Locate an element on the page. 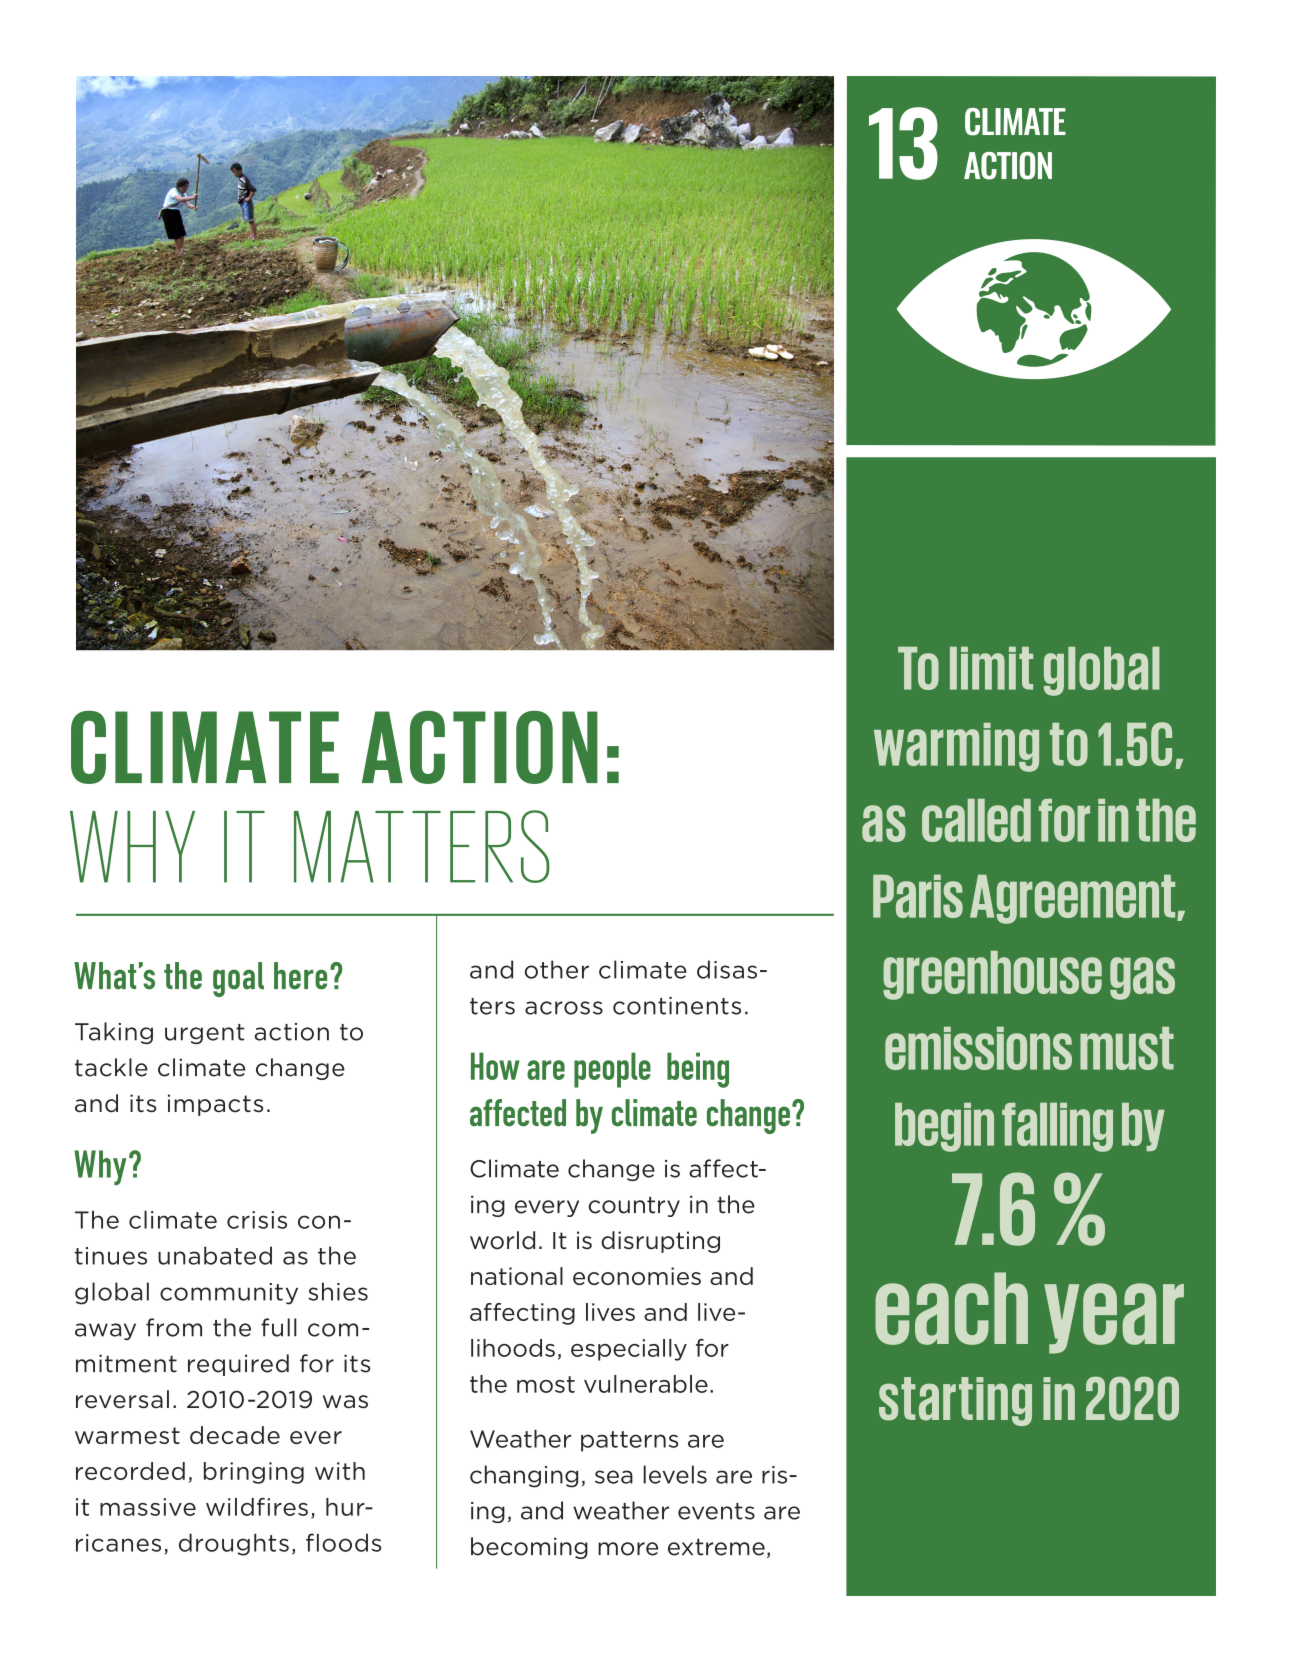 This document has width=1292, height=1672. wildfires is located at coordinates (257, 1507).
